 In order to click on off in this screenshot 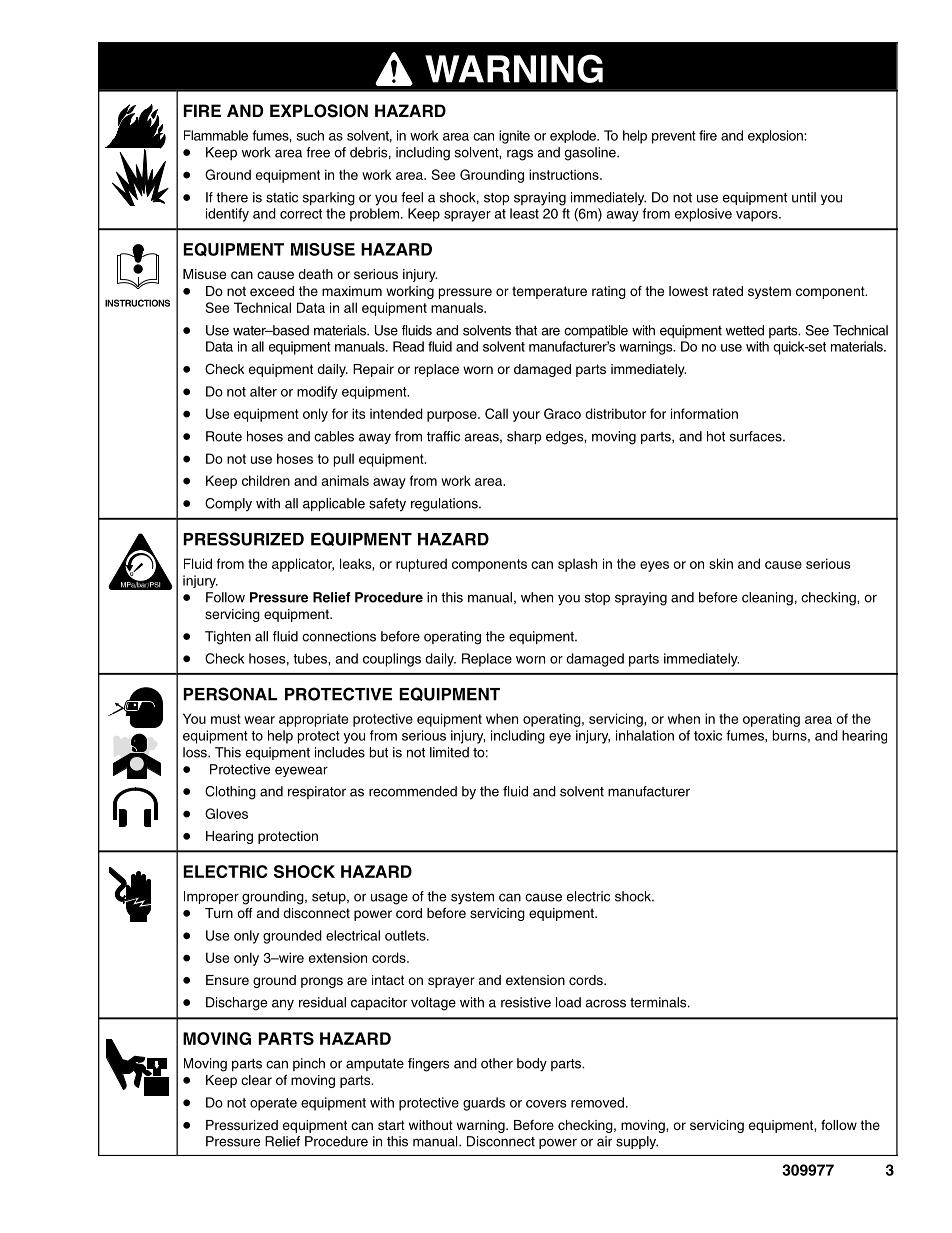, I will do `click(244, 913)`.
